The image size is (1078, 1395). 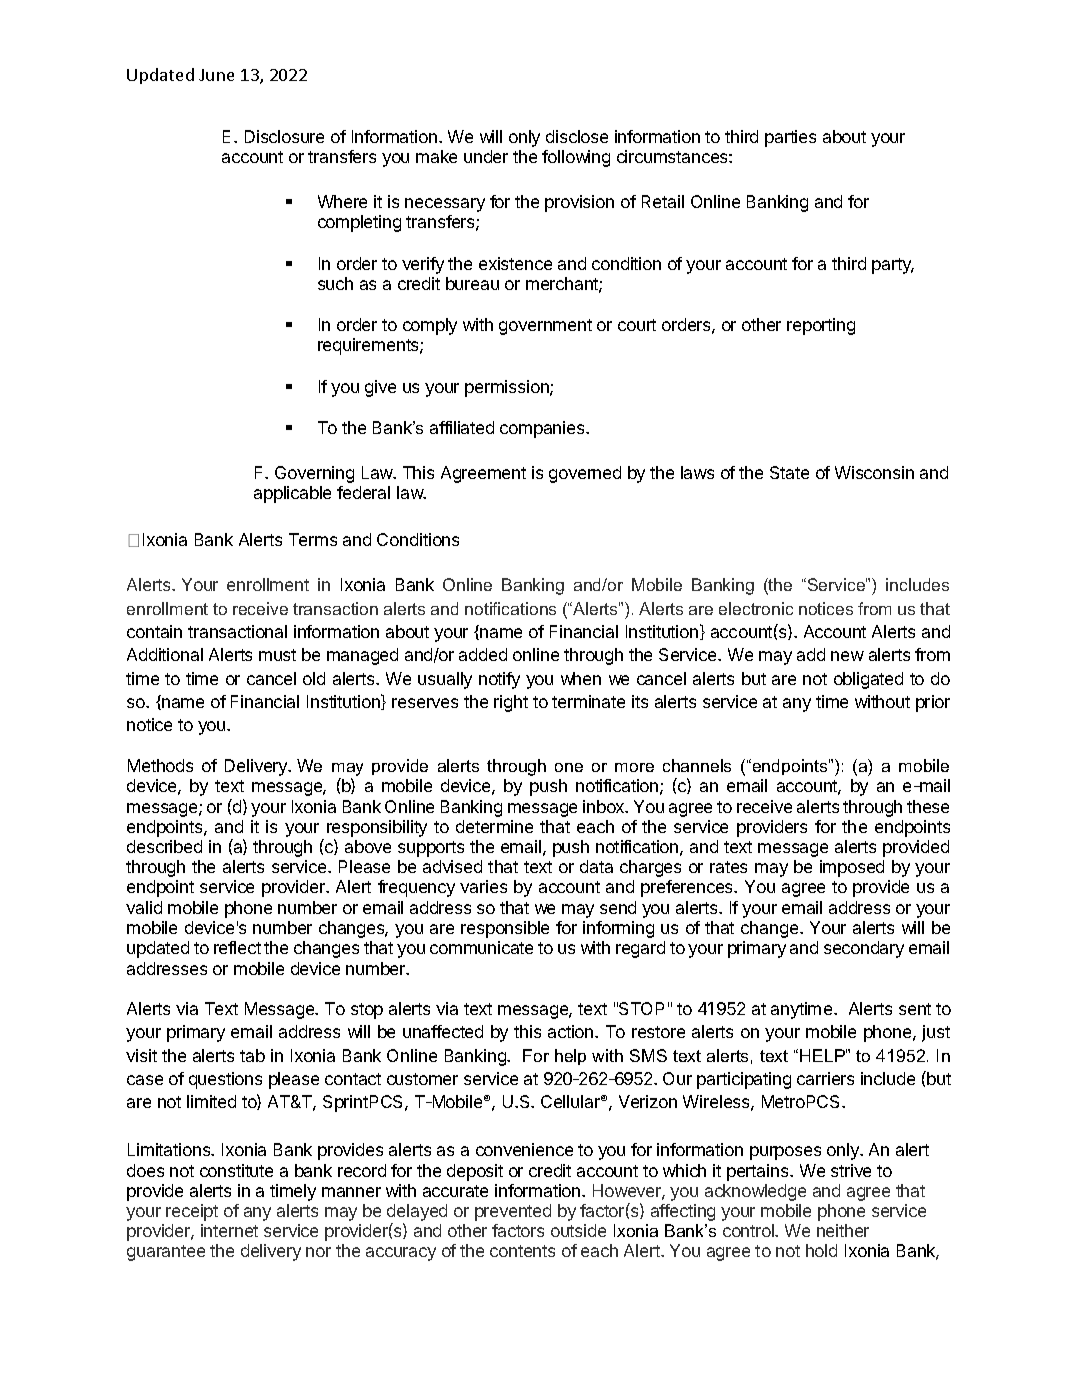 What do you see at coordinates (585, 474) in the document?
I see `governed` at bounding box center [585, 474].
